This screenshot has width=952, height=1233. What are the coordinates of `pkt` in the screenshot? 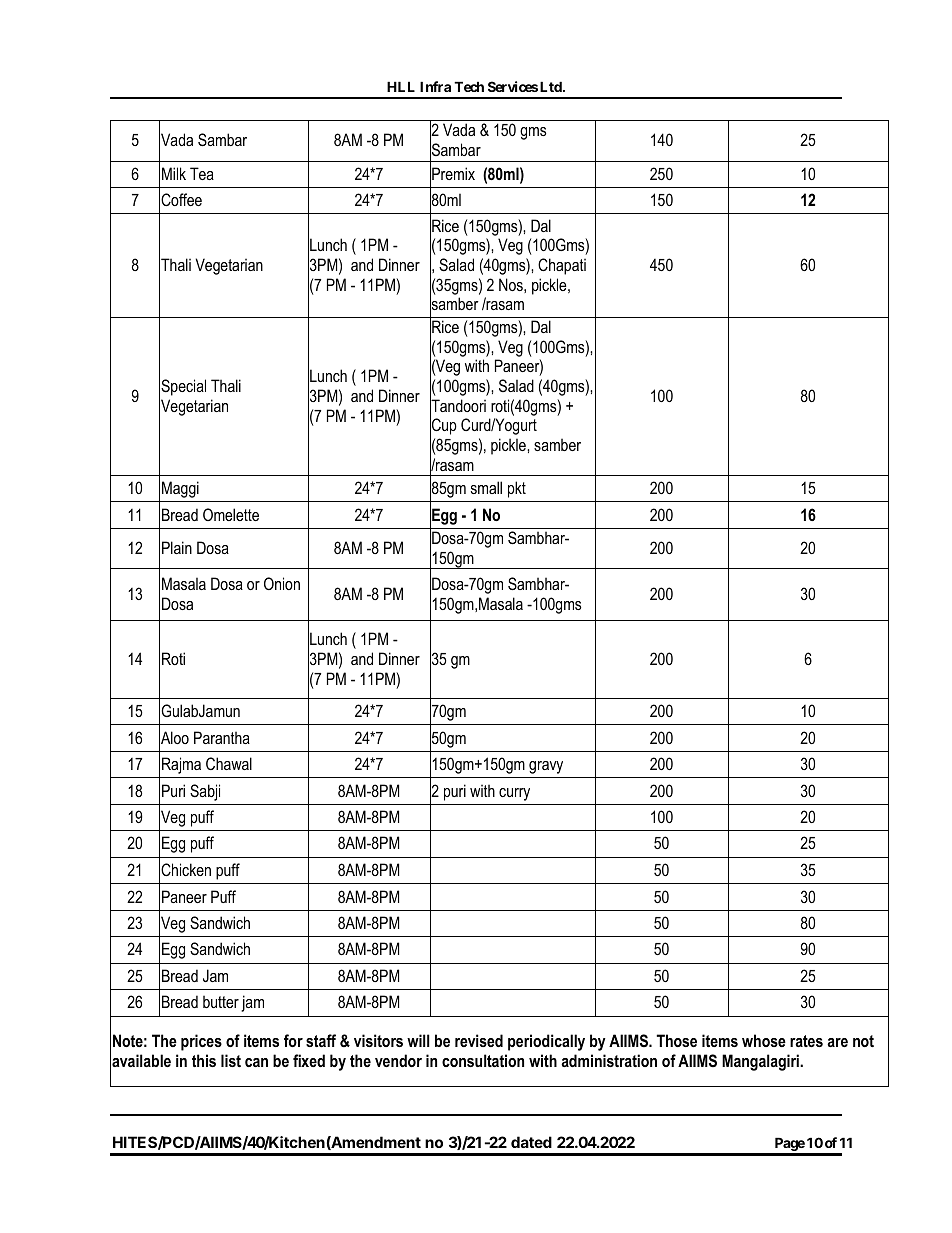 It's located at (517, 489).
